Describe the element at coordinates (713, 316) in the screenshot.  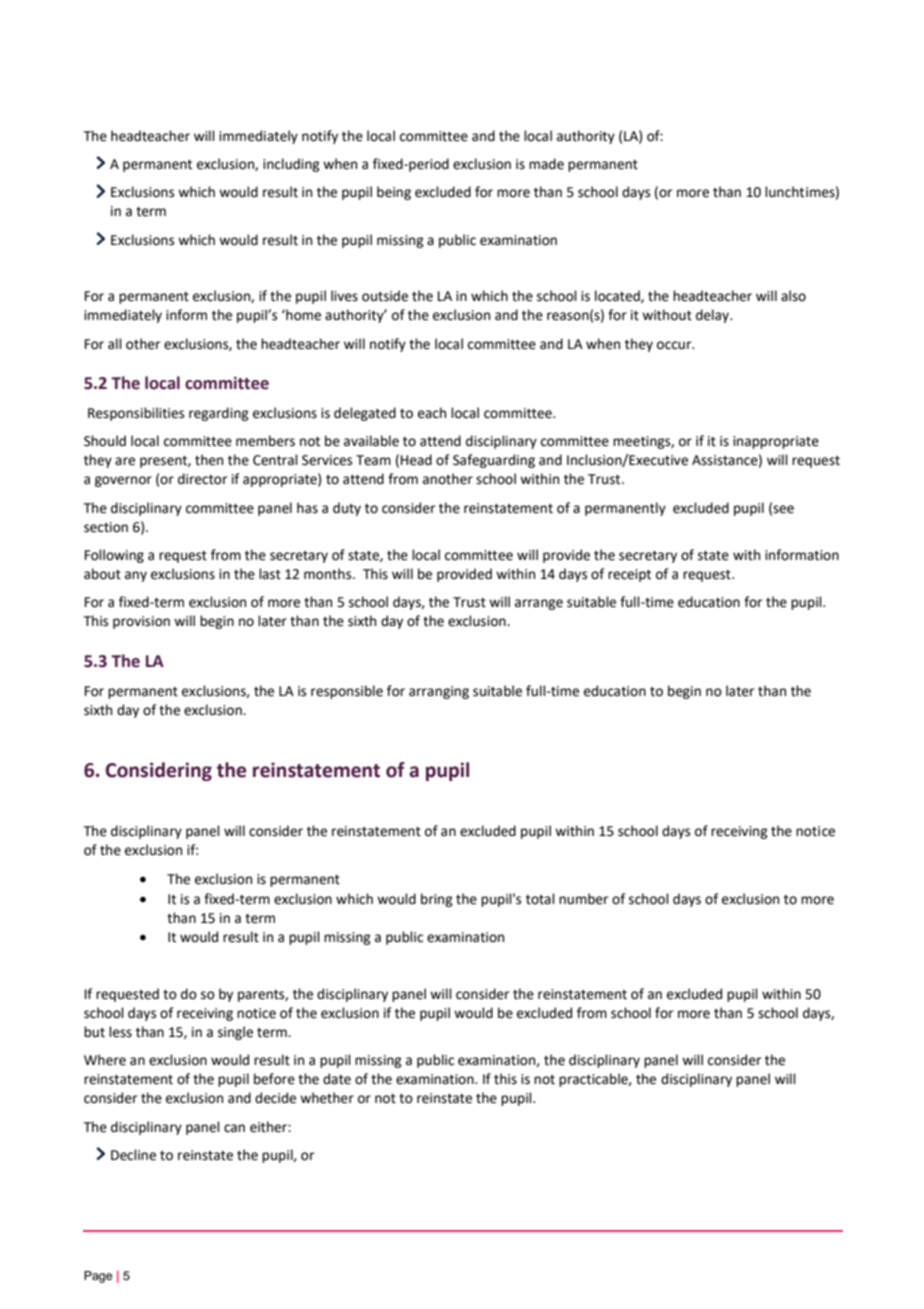
I see `delay` at that location.
